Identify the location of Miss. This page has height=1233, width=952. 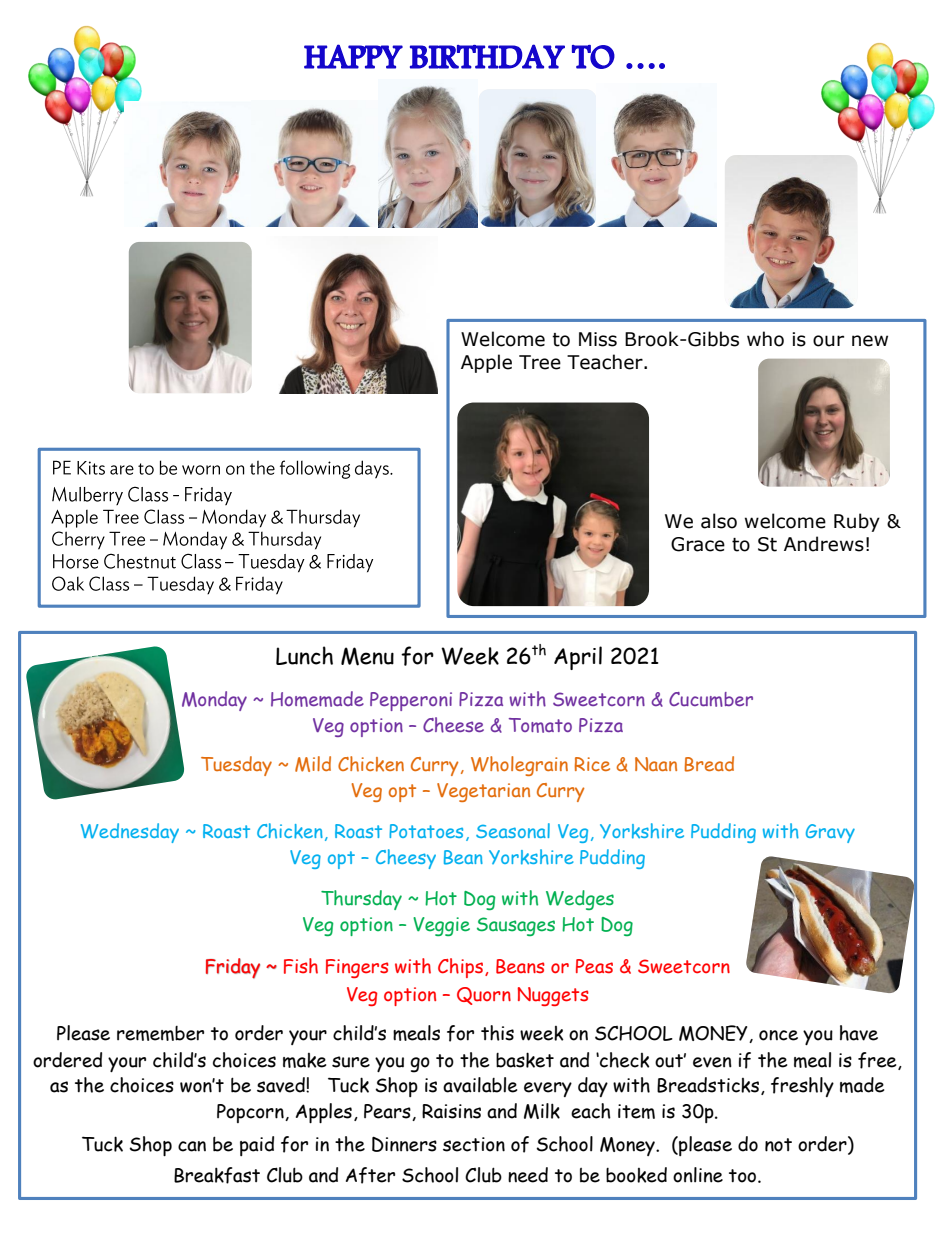
(598, 339).
